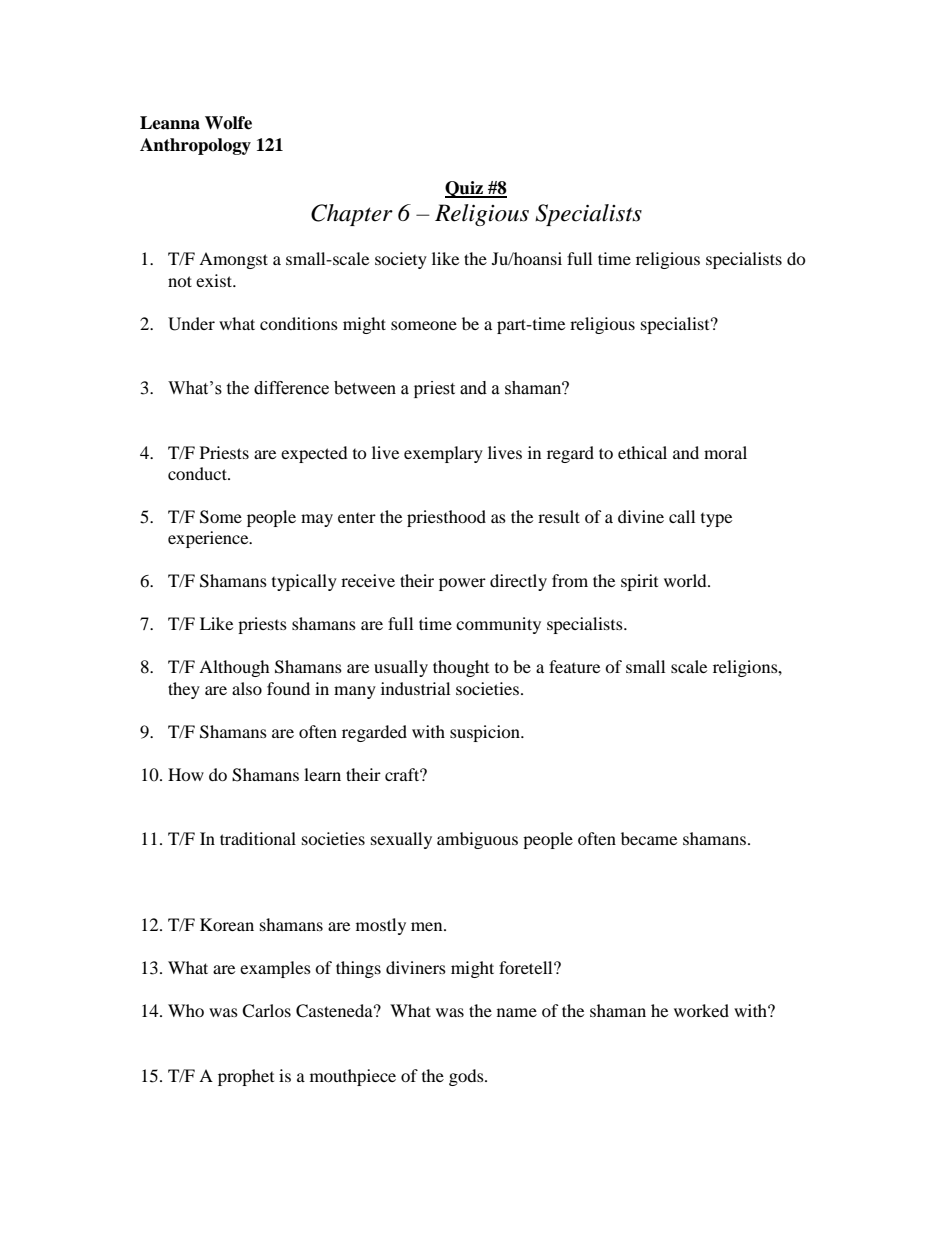 The width and height of the screenshot is (952, 1233). Describe the element at coordinates (228, 123) in the screenshot. I see `Wolfe` at that location.
